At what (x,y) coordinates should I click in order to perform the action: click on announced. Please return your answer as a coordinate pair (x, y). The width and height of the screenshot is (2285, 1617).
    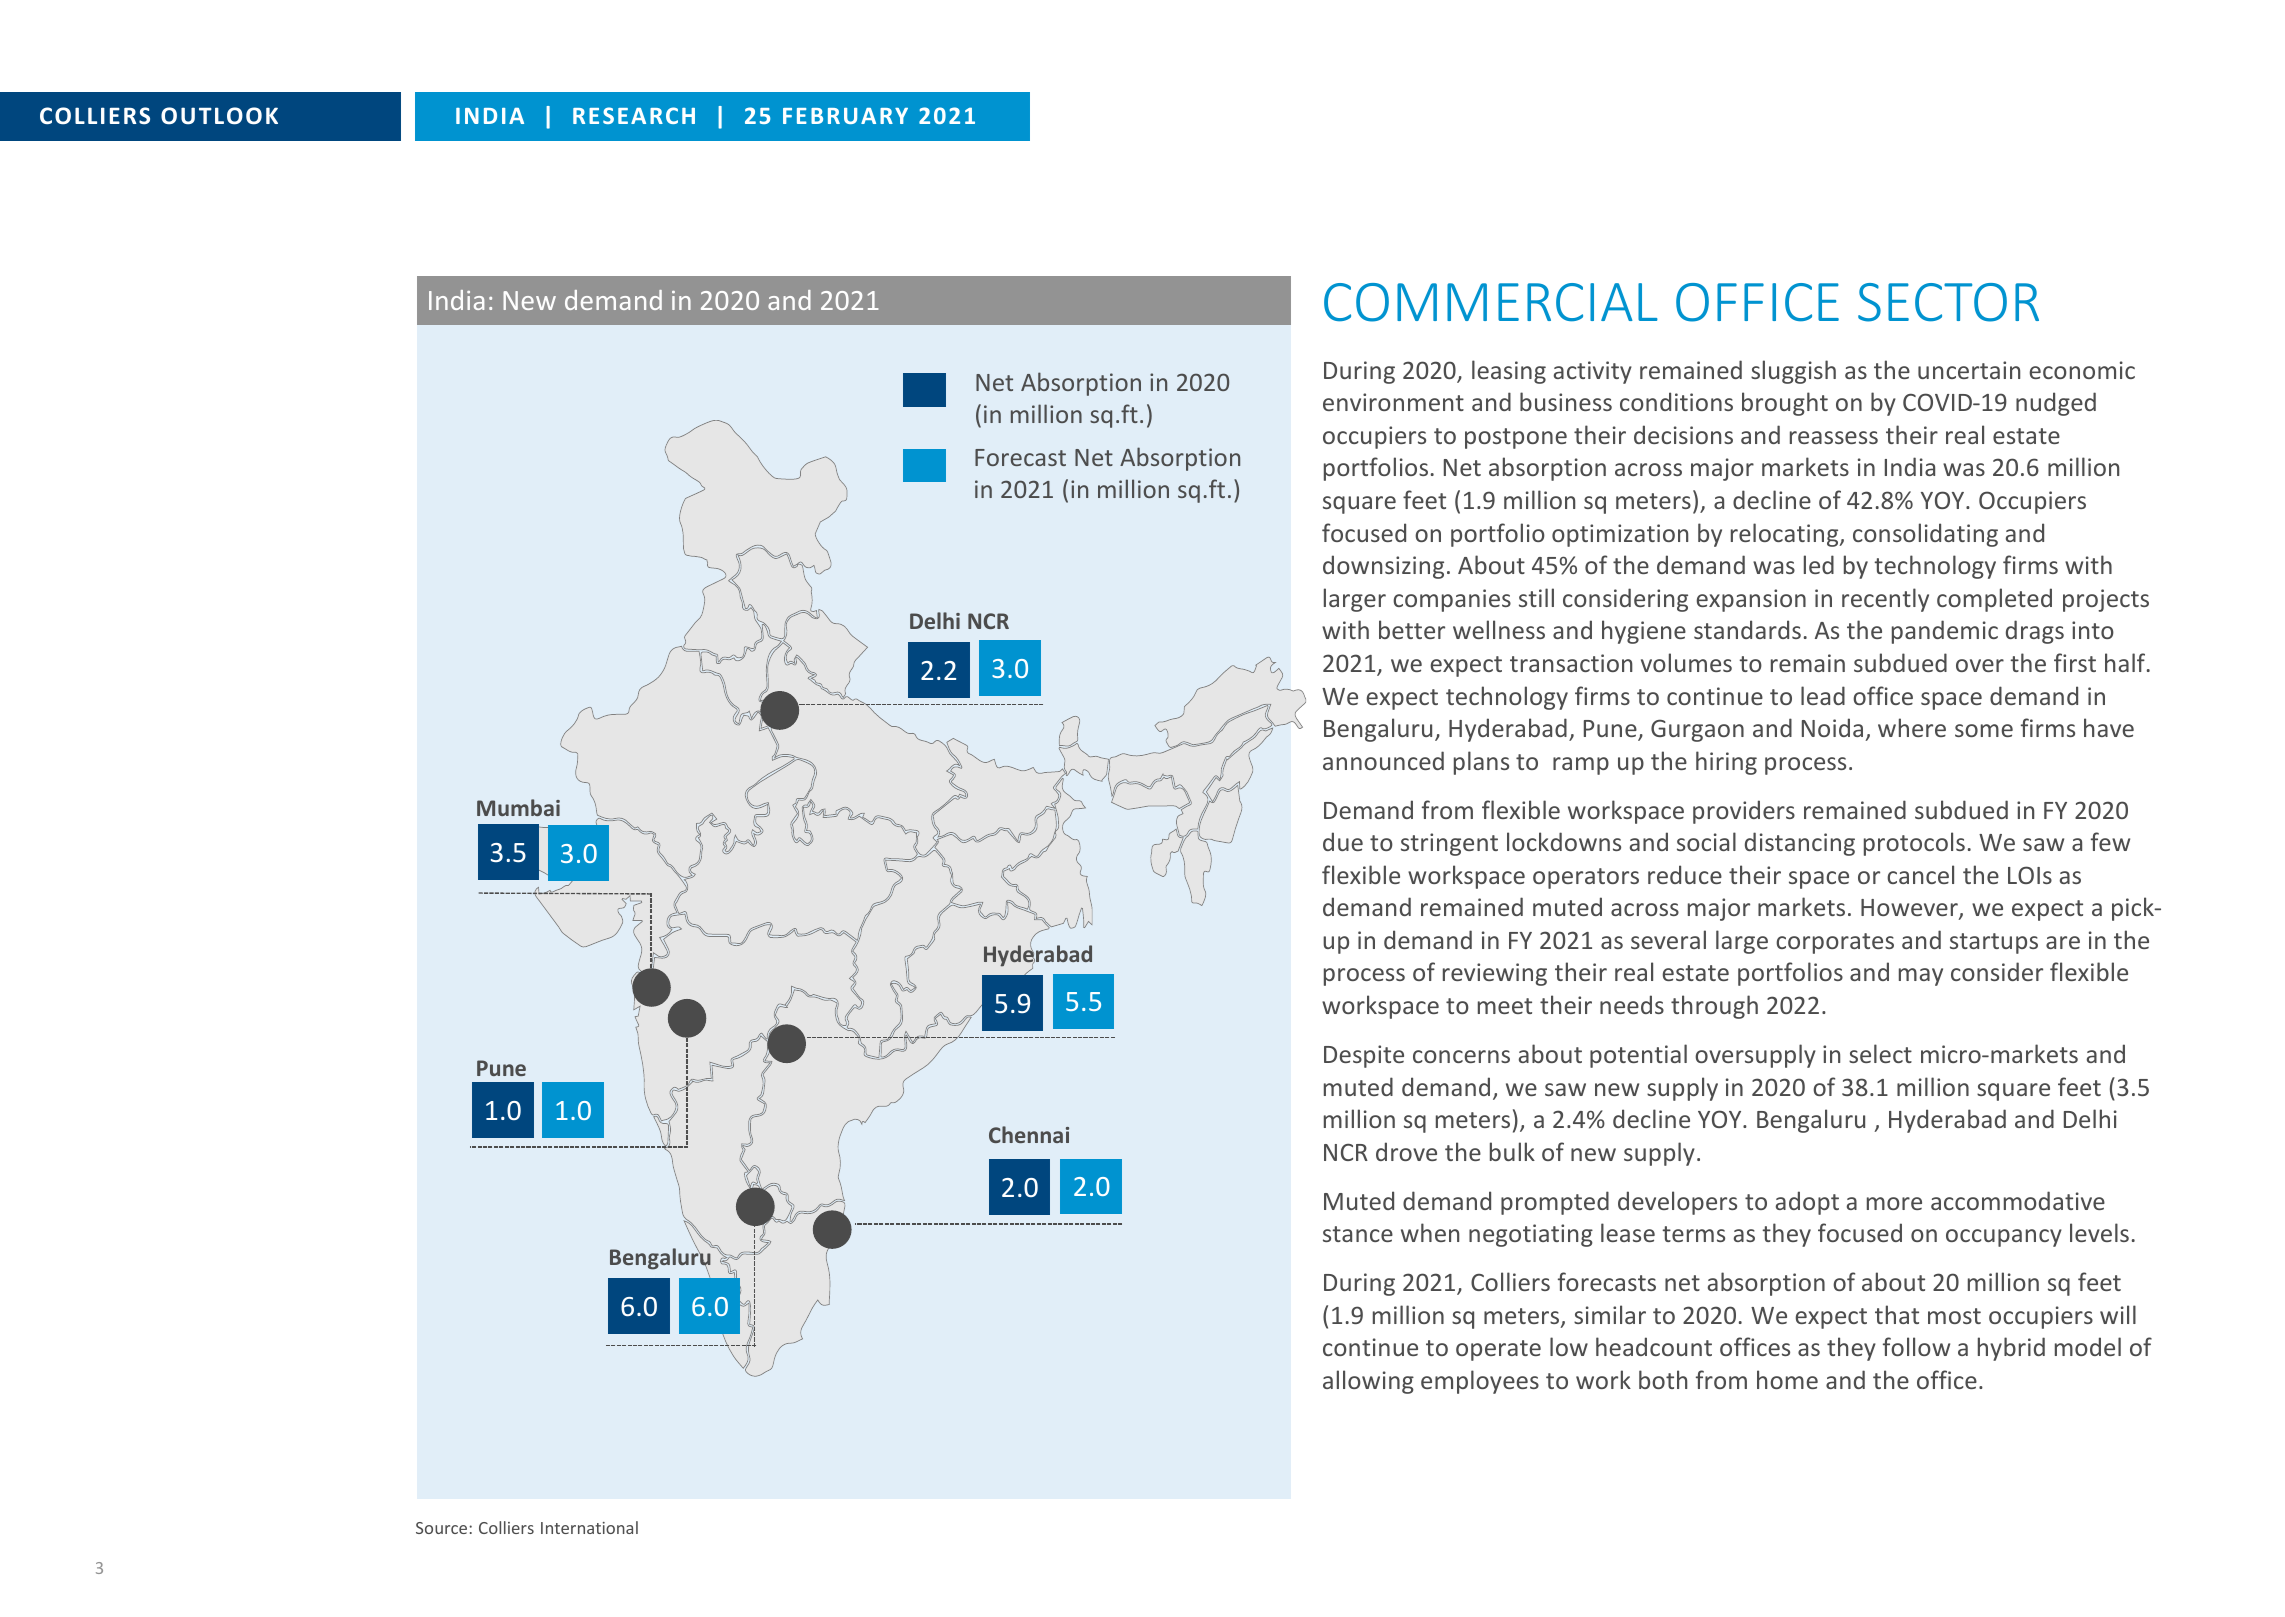
    Looking at the image, I should click on (1383, 760).
